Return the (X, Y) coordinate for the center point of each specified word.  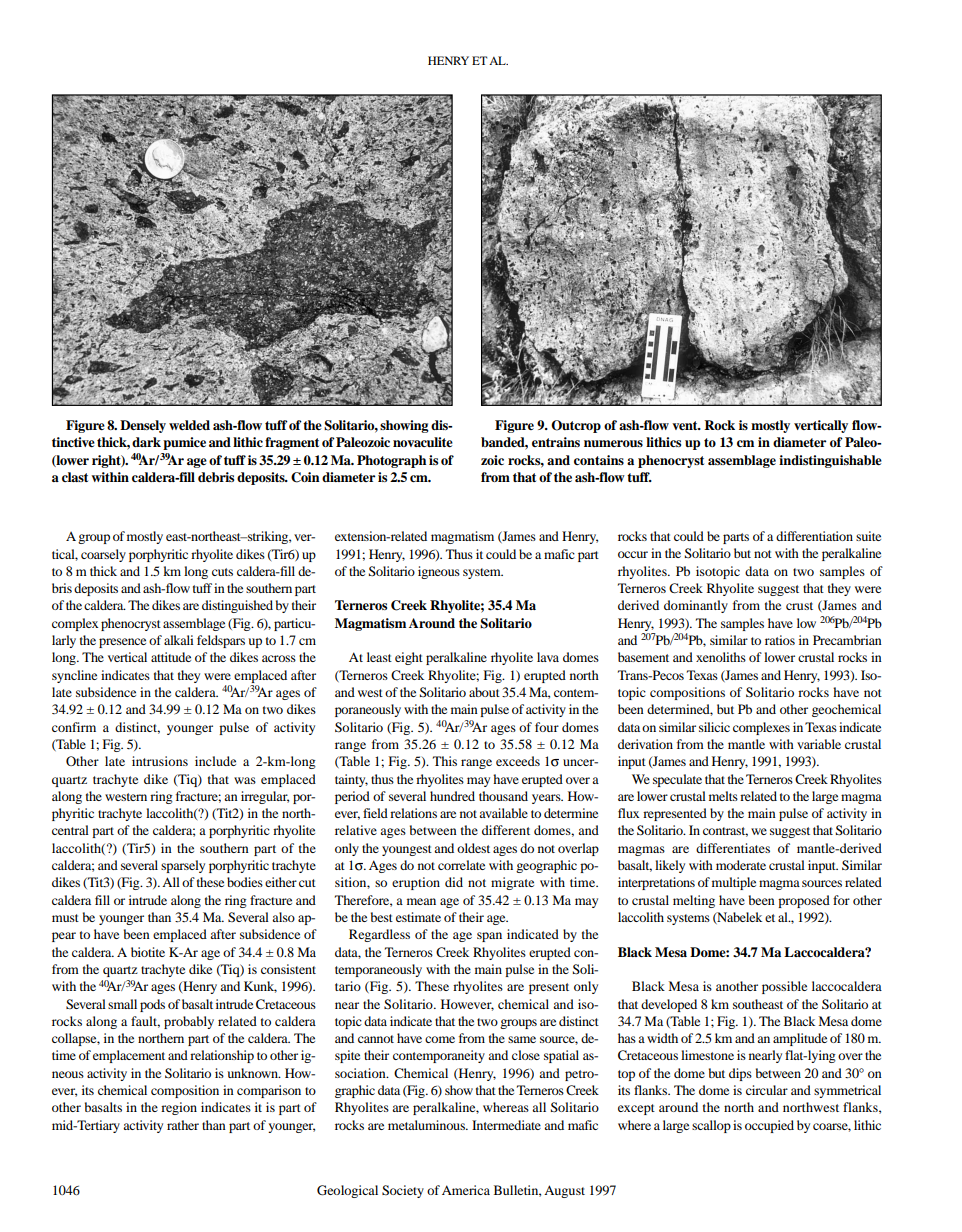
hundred (452, 796)
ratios (780, 640)
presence (122, 643)
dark (146, 442)
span (489, 937)
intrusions (160, 761)
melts (723, 796)
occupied (769, 1126)
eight (409, 658)
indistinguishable (830, 461)
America (466, 1190)
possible (784, 987)
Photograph (391, 461)
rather (183, 1125)
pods (152, 1005)
